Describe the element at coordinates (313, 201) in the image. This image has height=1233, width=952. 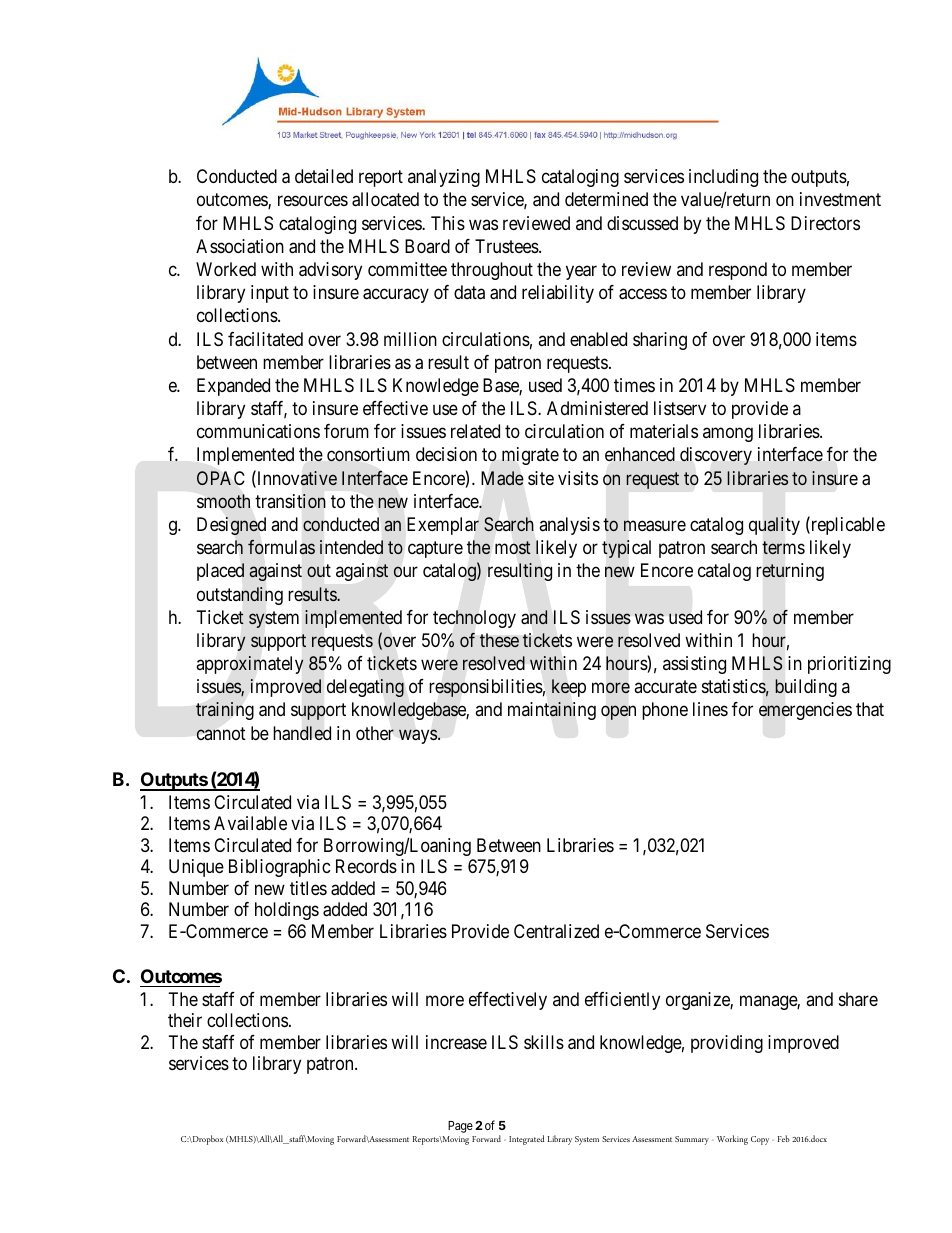
I see `resources` at that location.
